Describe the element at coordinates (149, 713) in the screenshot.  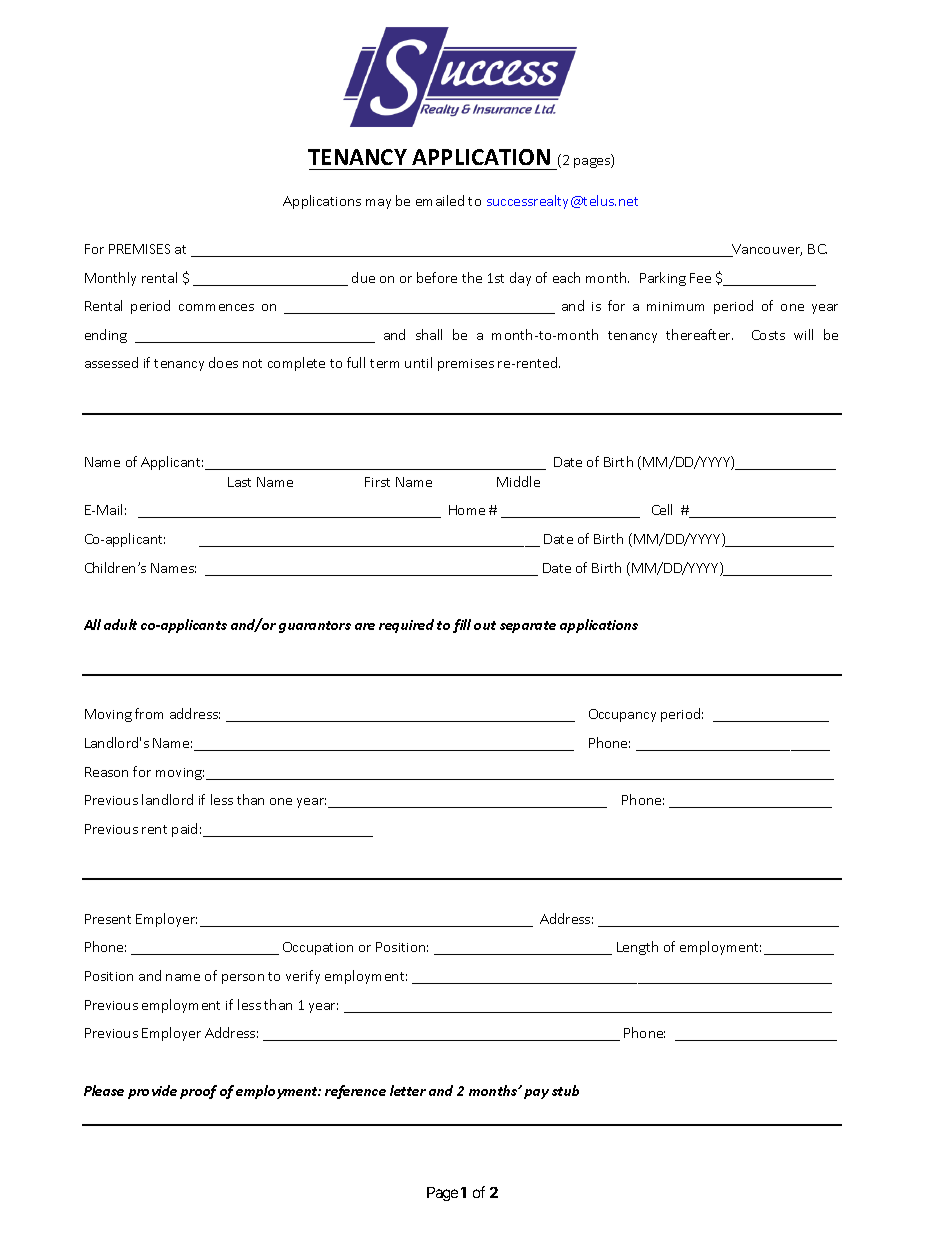
I see `from` at that location.
